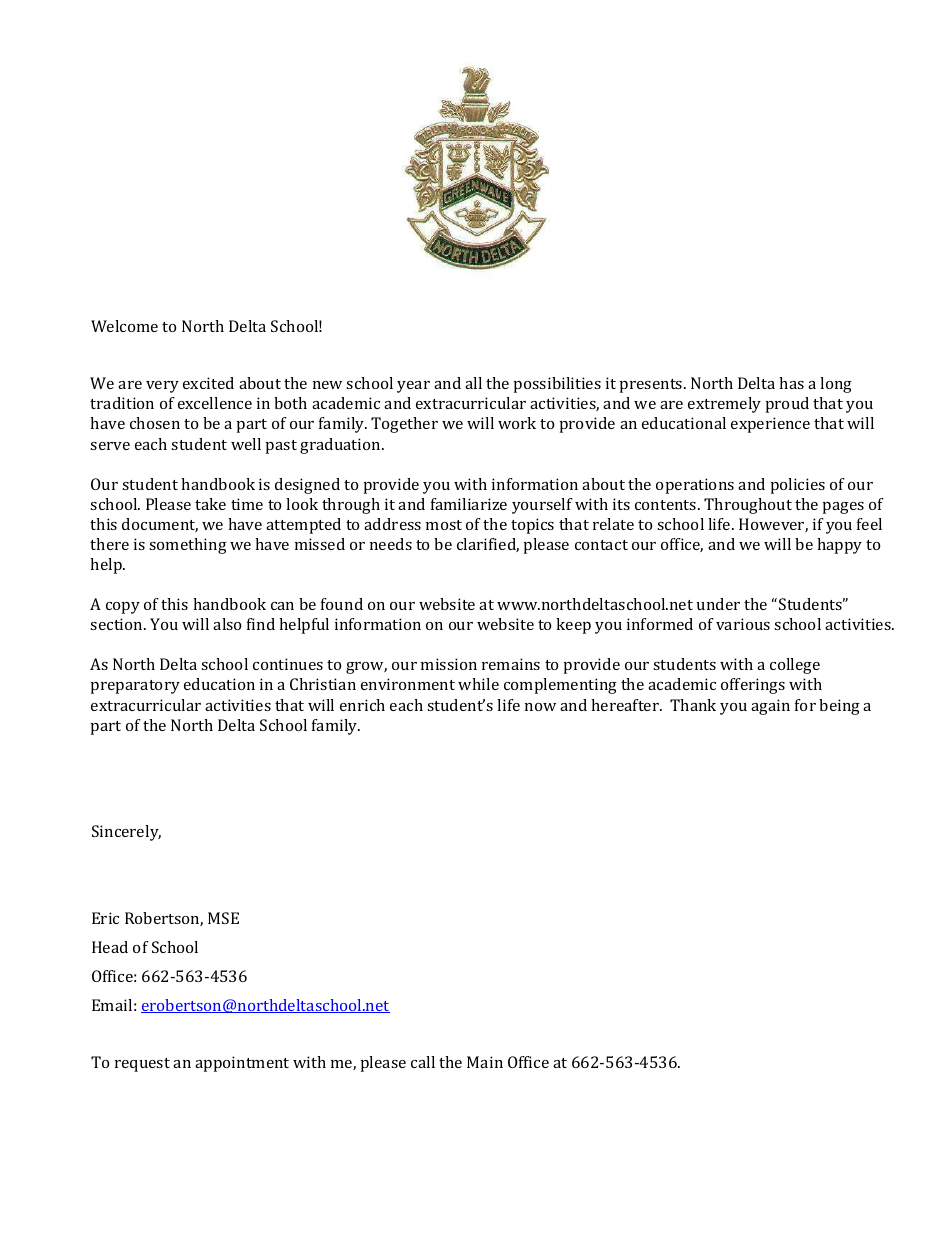  I want to click on possibilities, so click(557, 385).
